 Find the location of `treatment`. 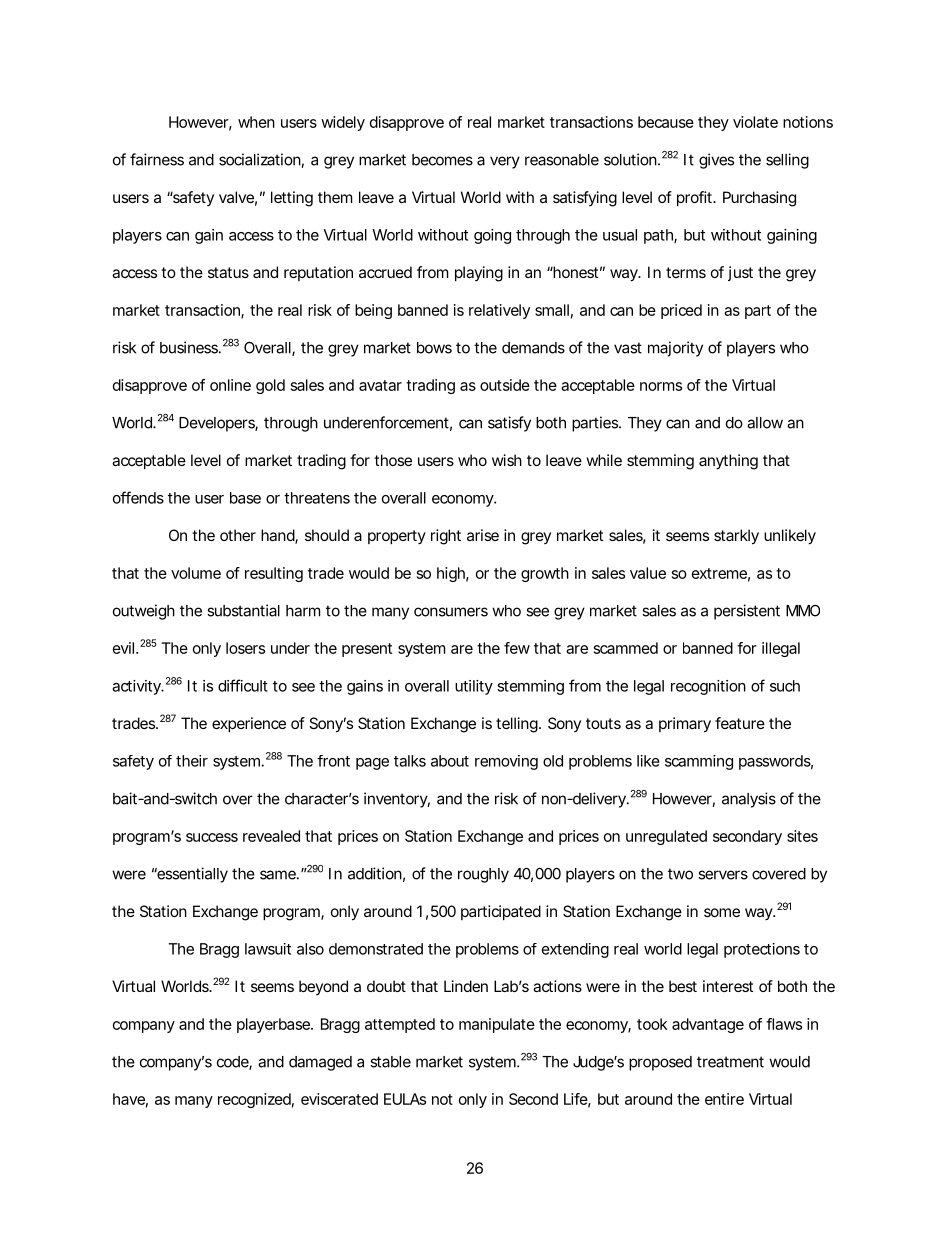

treatment is located at coordinates (730, 1062).
